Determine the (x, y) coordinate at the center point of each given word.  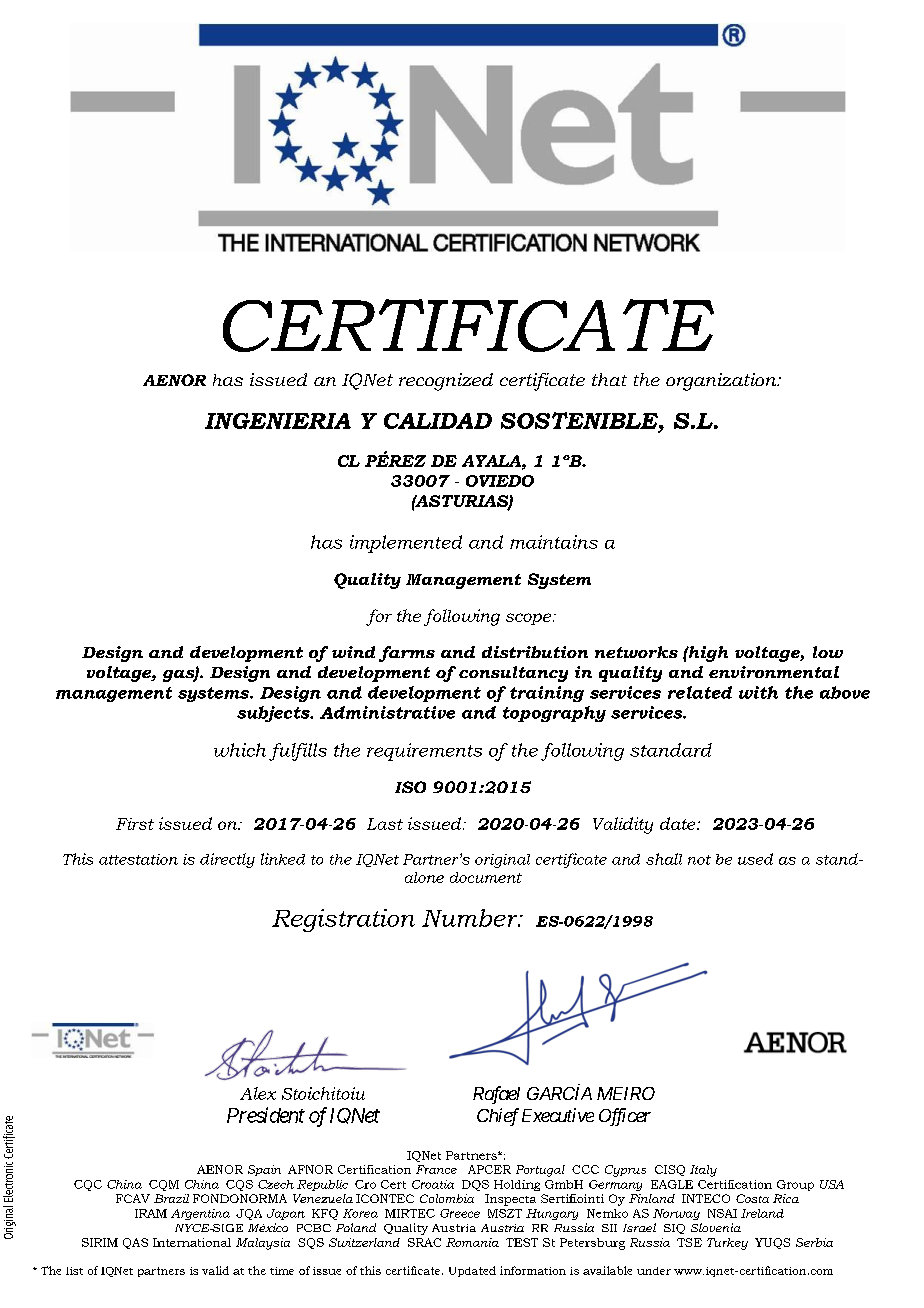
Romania (472, 1242)
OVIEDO (500, 481)
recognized (446, 382)
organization (722, 382)
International (192, 1242)
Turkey (727, 1244)
